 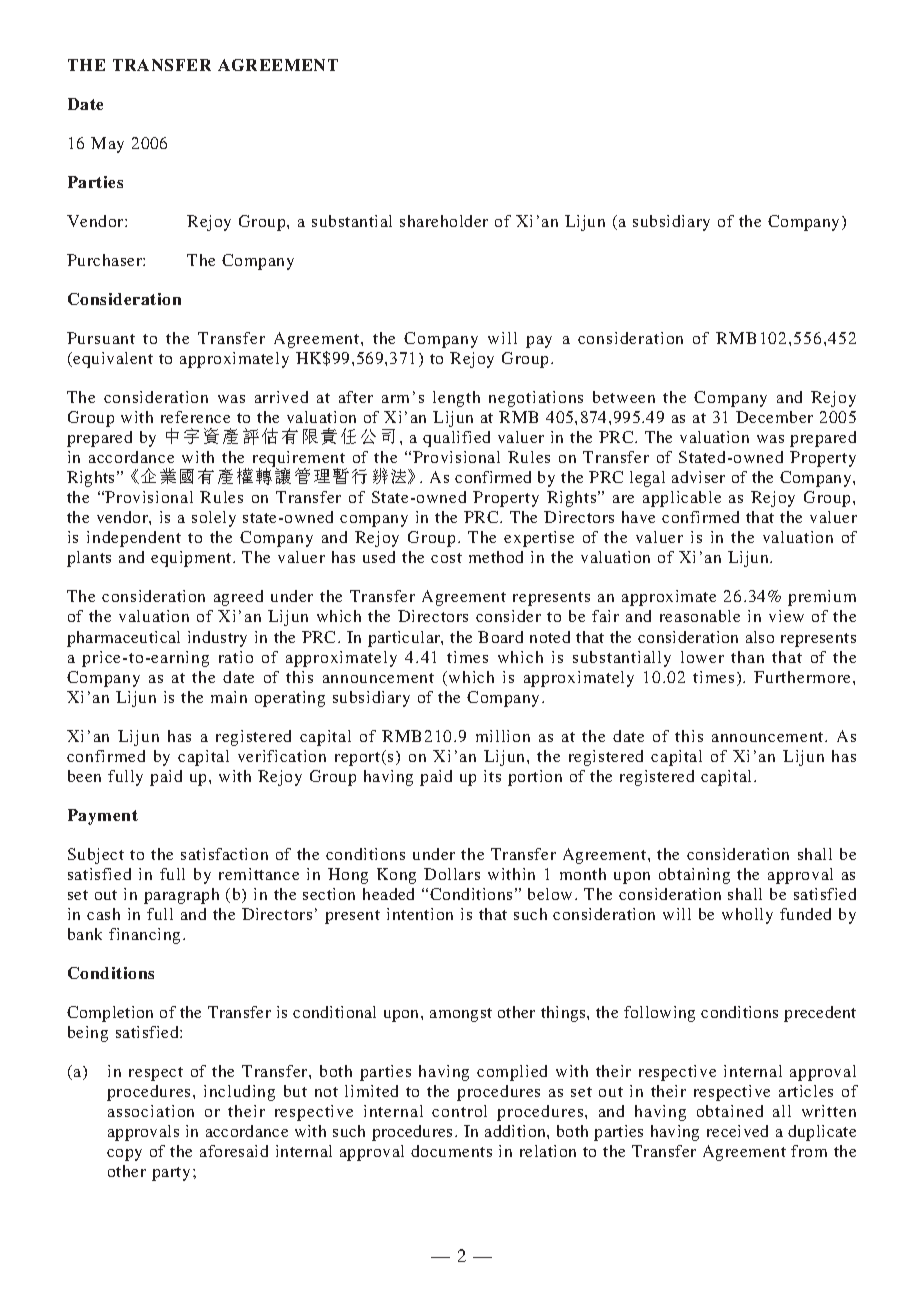 What do you see at coordinates (444, 221) in the screenshot?
I see `shareholder` at bounding box center [444, 221].
